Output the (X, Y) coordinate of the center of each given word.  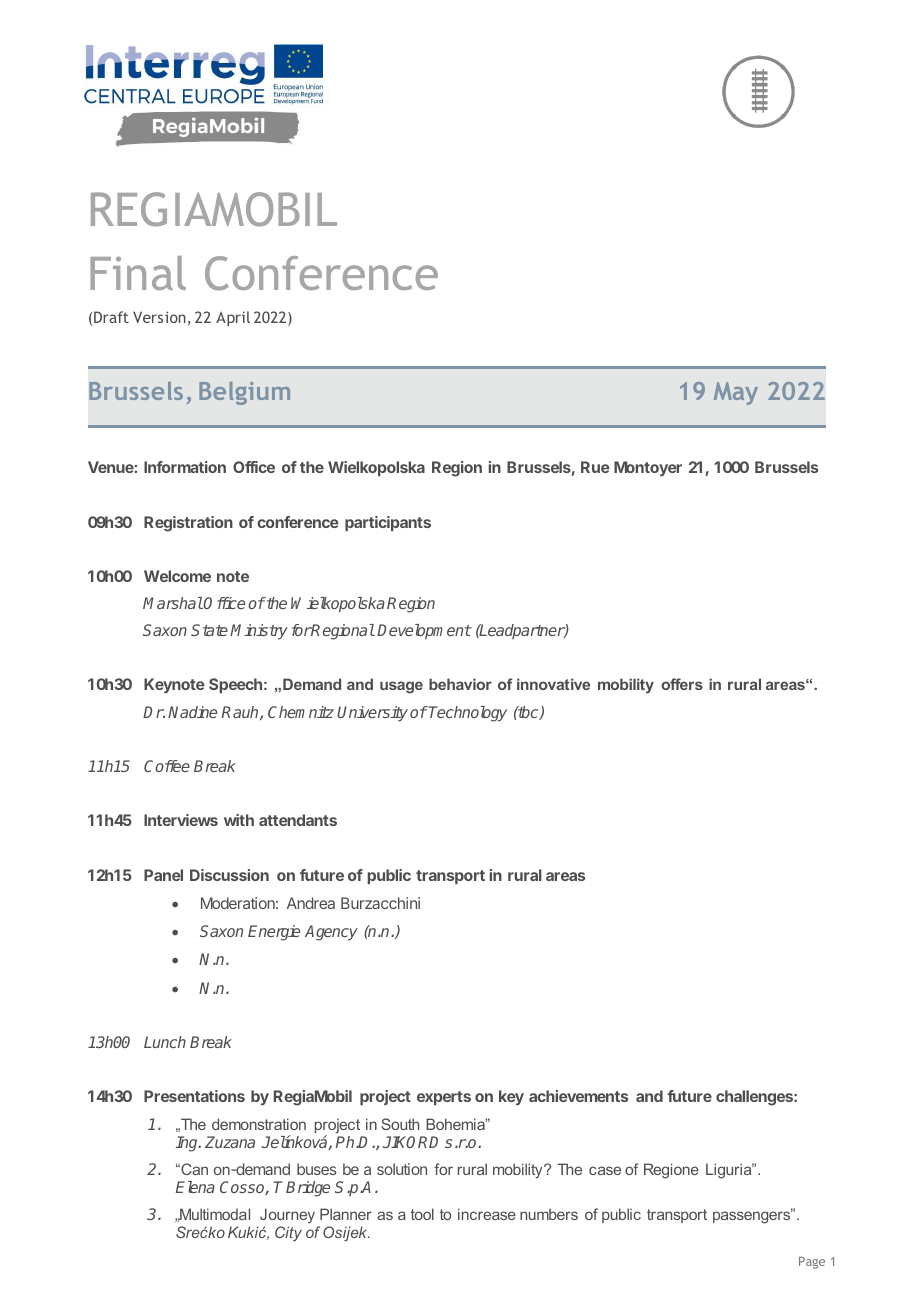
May (736, 393)
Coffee (167, 766)
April (233, 318)
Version (159, 317)
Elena (195, 1187)
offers (682, 684)
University (372, 714)
